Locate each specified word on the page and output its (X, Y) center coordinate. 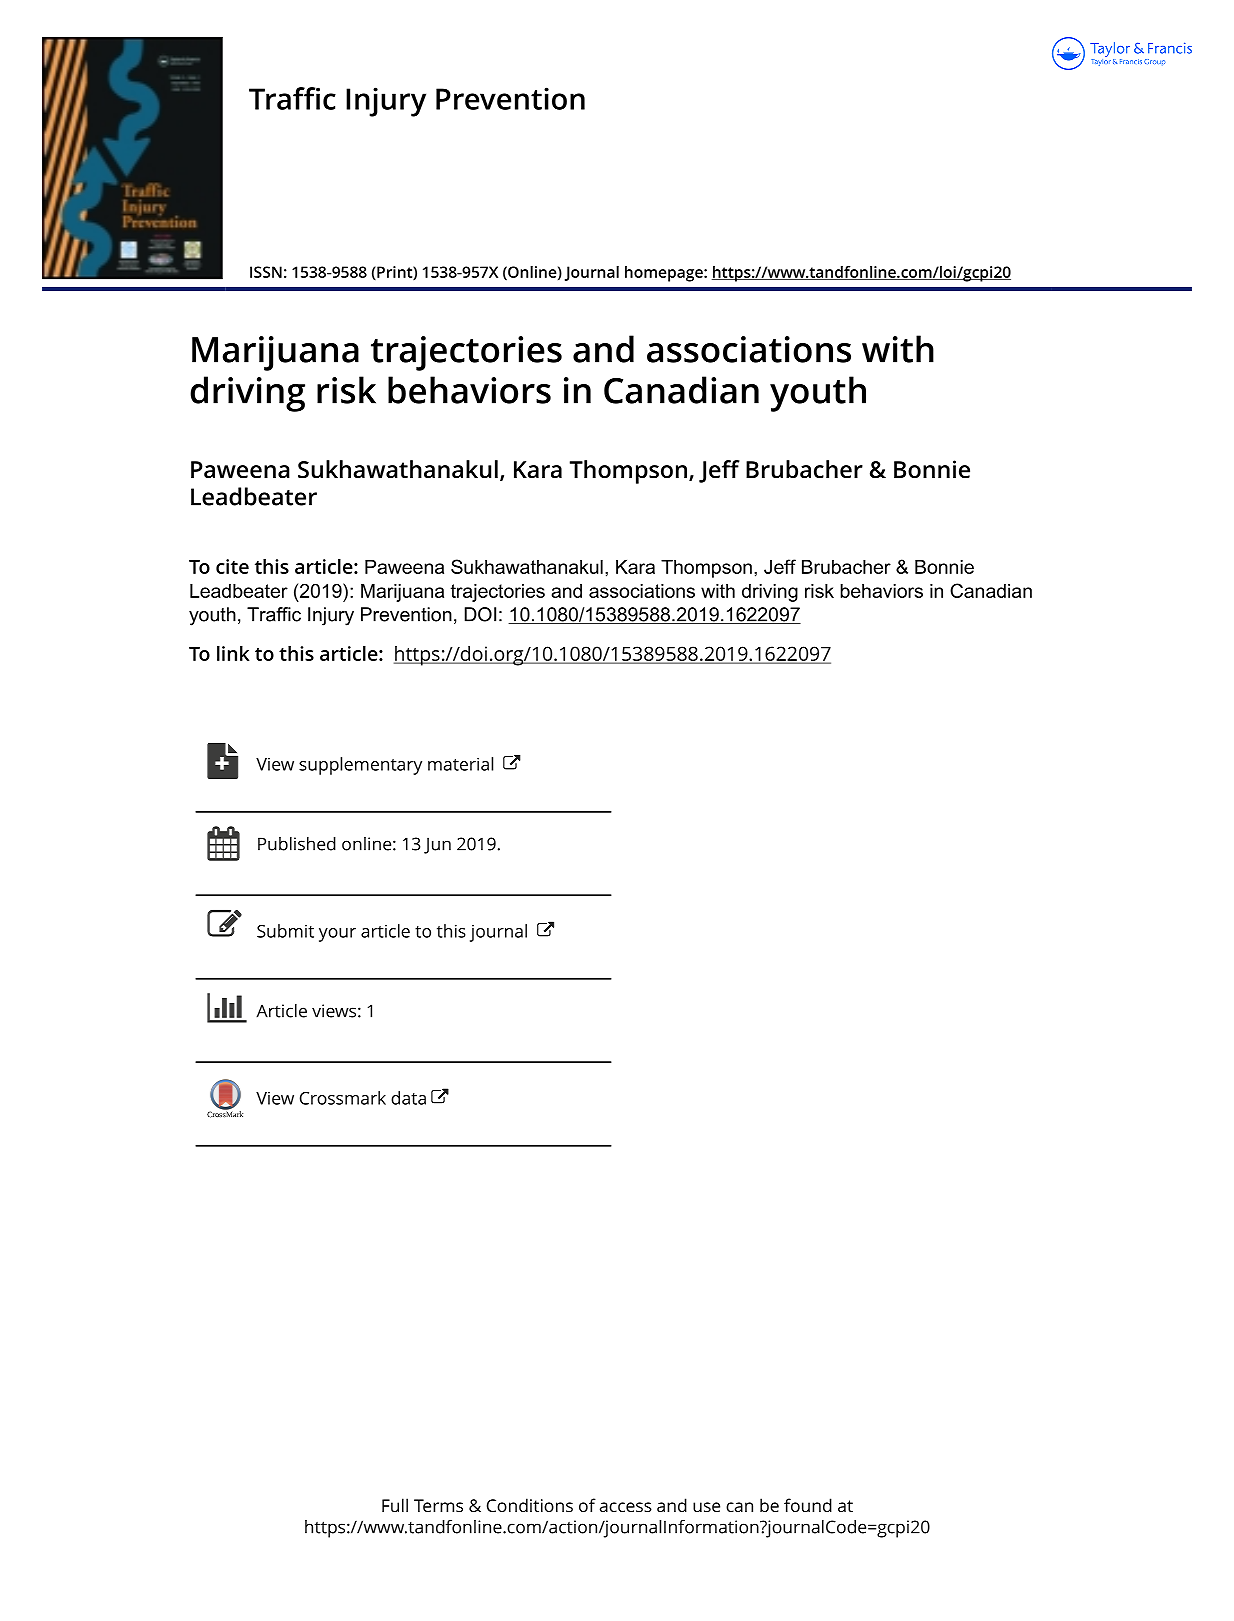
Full (395, 1505)
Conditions (530, 1505)
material (460, 764)
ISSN (266, 272)
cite (232, 566)
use (706, 1507)
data (408, 1098)
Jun (437, 845)
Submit (285, 931)
